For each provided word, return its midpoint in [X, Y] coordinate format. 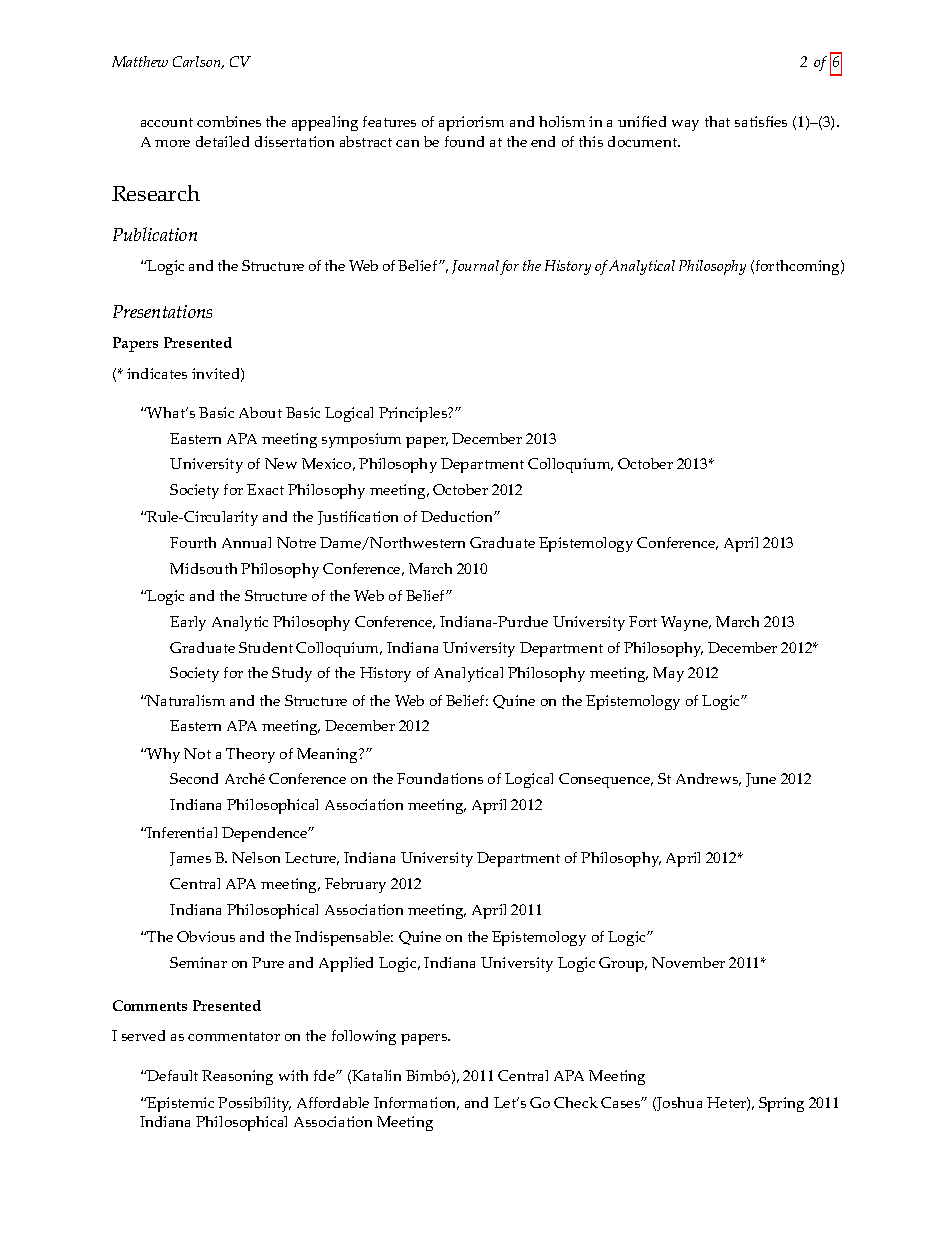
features [389, 121]
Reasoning [237, 1077]
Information [416, 1103]
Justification [358, 518]
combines [229, 121]
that [717, 121]
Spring [781, 1104]
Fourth [193, 542]
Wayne [686, 623]
